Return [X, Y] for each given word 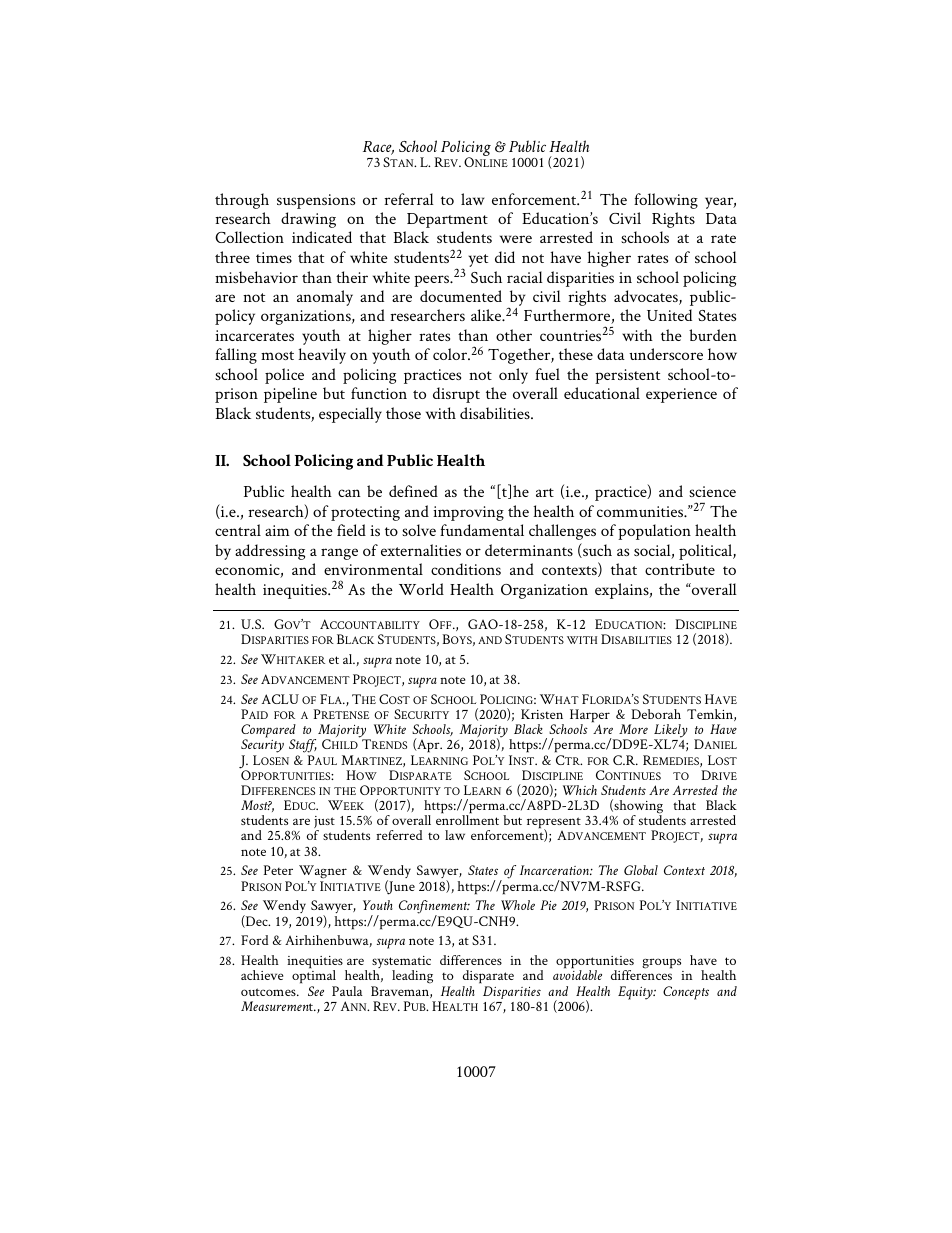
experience [681, 395]
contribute [680, 569]
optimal [314, 977]
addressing [270, 552]
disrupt [456, 395]
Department [447, 220]
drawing [308, 220]
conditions [466, 569]
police [284, 376]
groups [663, 965]
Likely [671, 732]
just [324, 824]
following [666, 201]
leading [412, 977]
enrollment [467, 819]
